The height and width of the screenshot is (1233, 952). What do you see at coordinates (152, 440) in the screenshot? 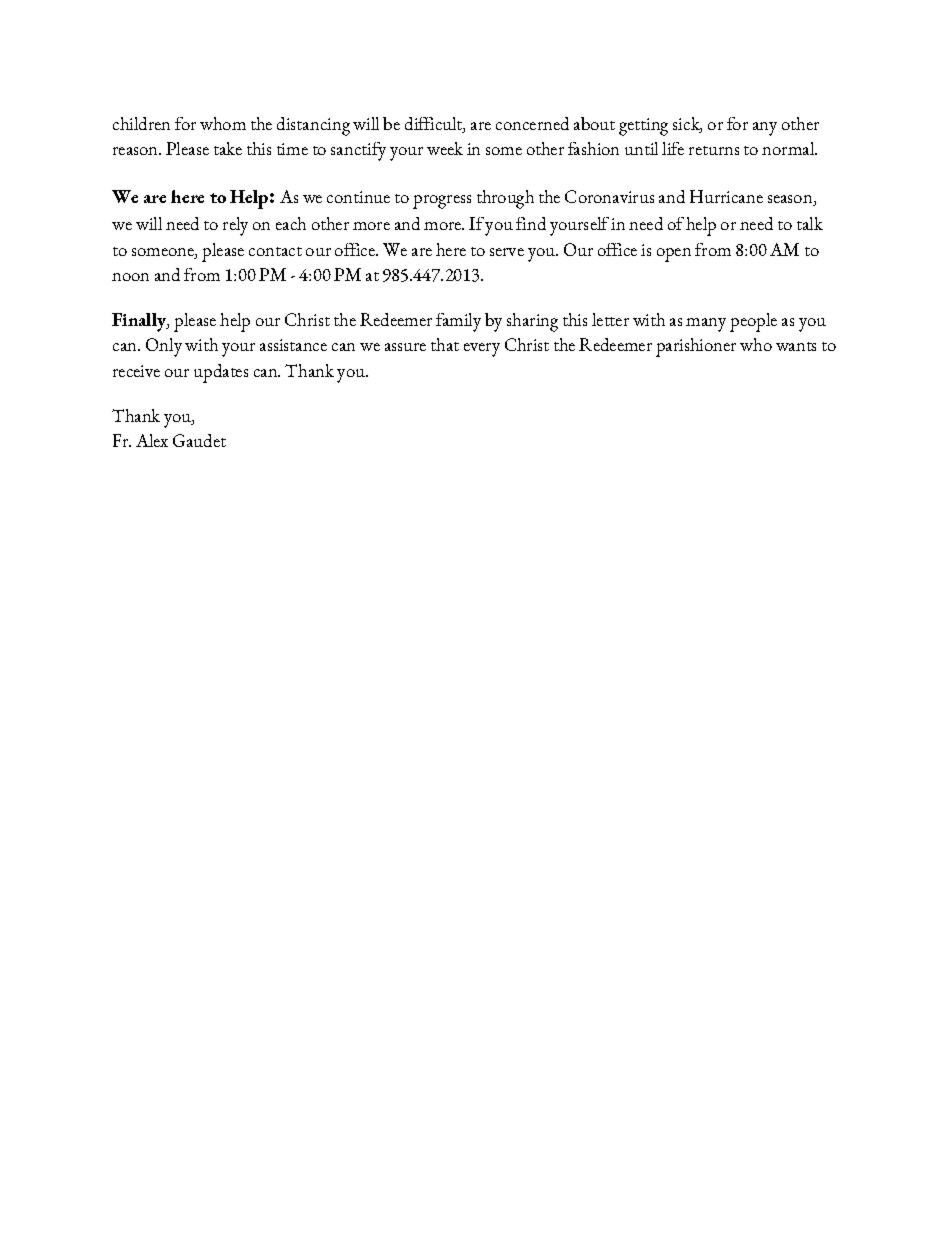
I see `Alex` at bounding box center [152, 440].
